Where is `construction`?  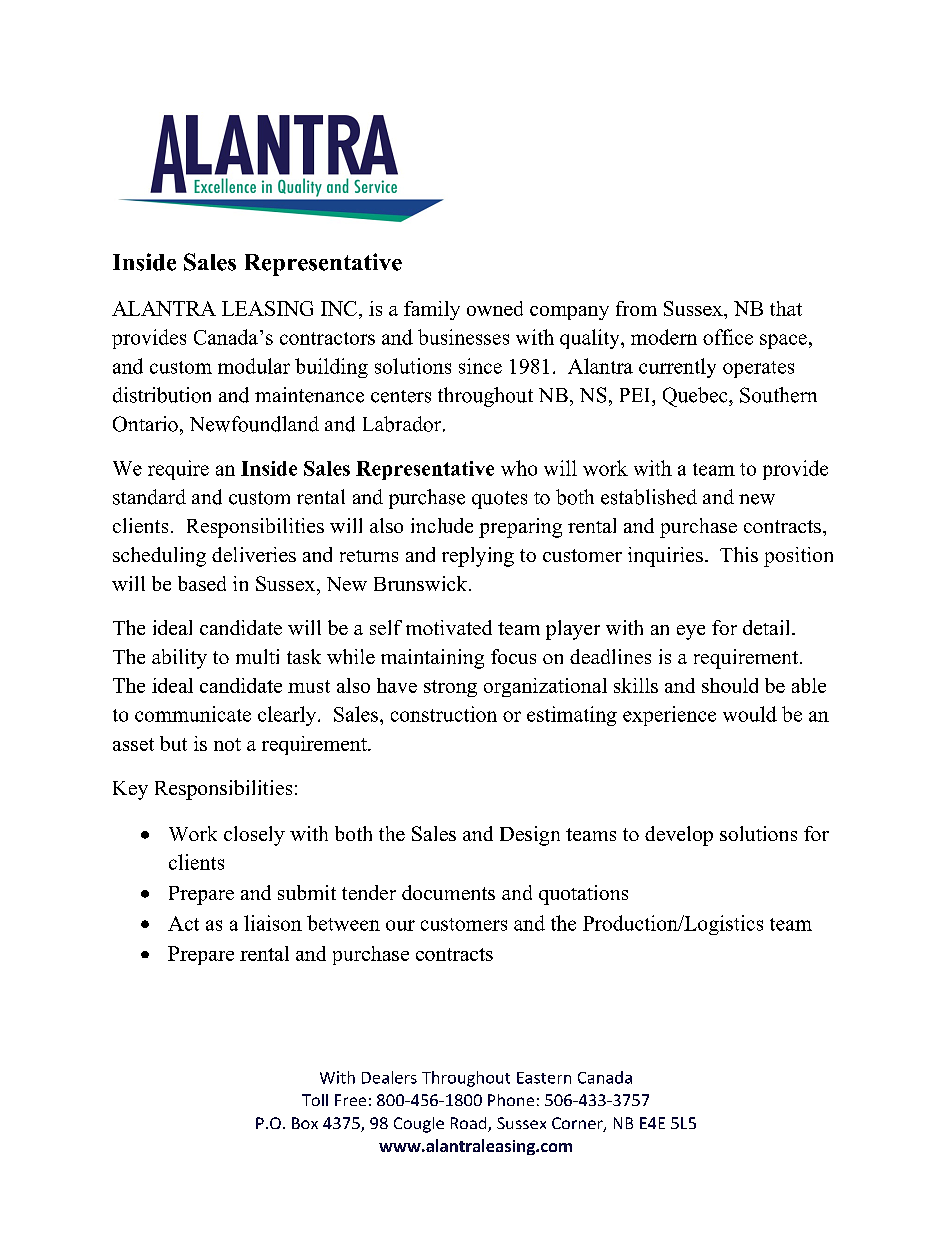 construction is located at coordinates (444, 714).
